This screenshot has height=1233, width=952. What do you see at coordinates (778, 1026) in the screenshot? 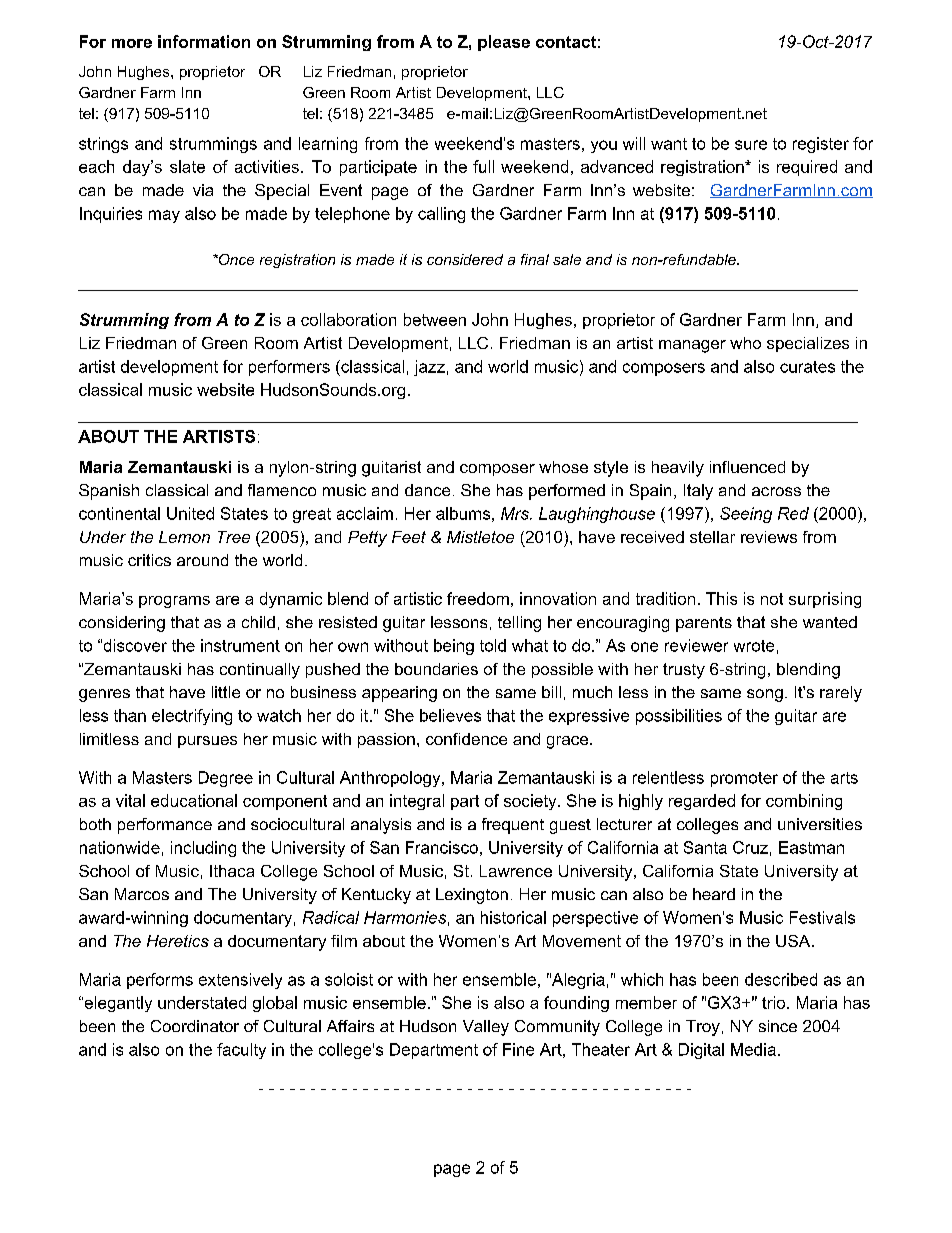
I see `since` at bounding box center [778, 1026].
